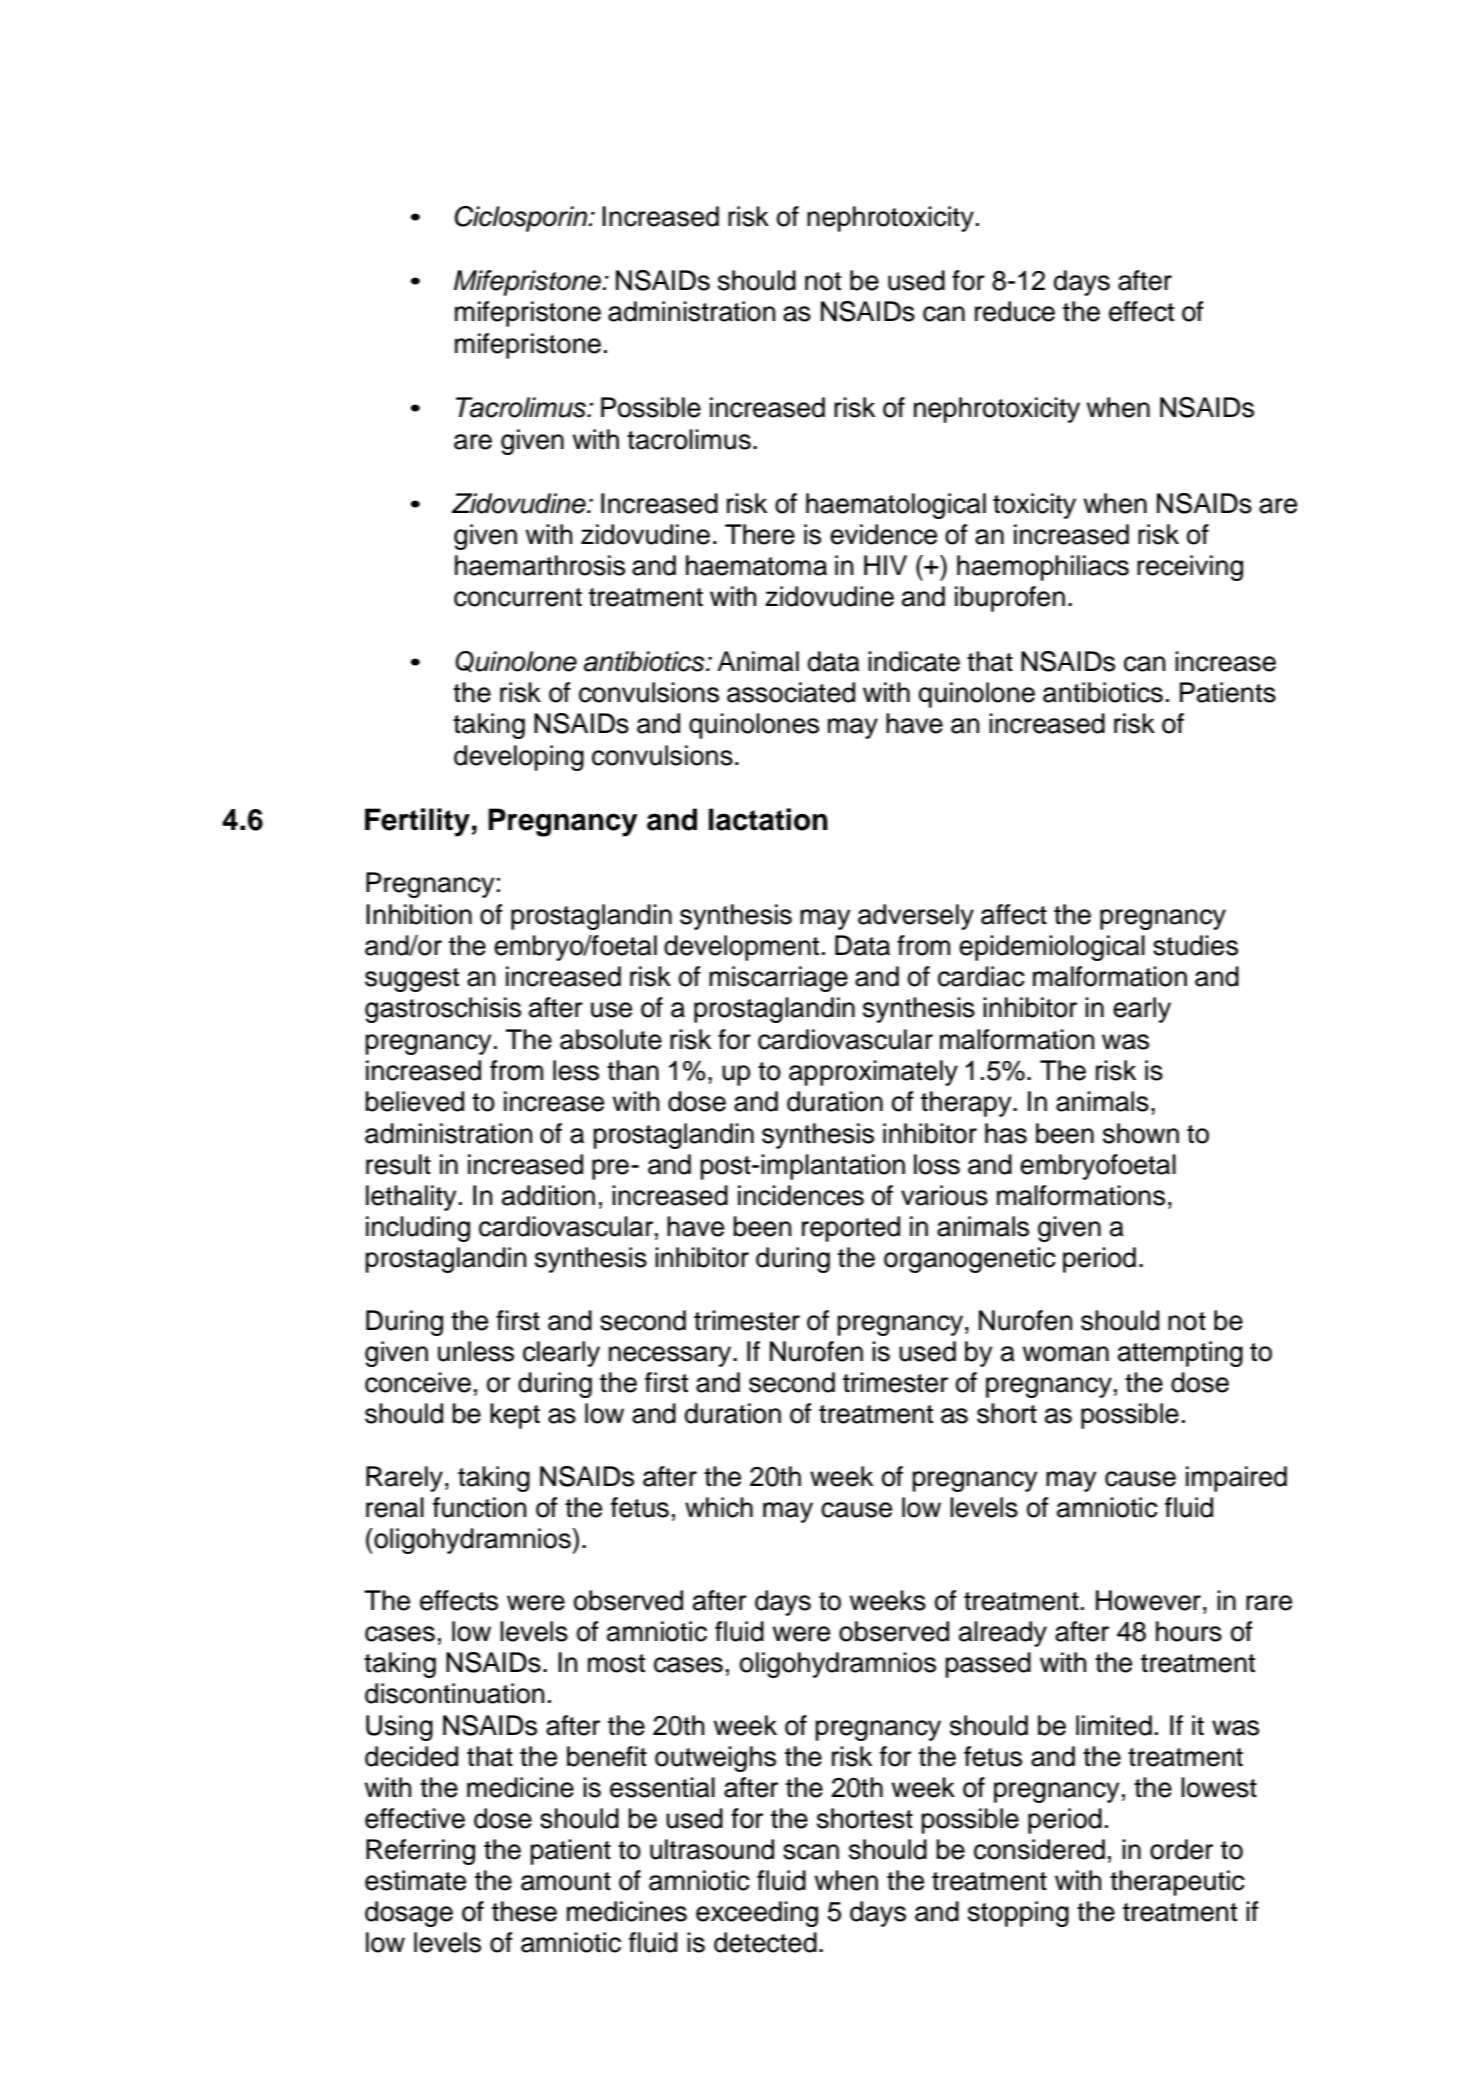 Image resolution: width=1472 pixels, height=2080 pixels. Describe the element at coordinates (1190, 568) in the page. I see `receiving` at that location.
